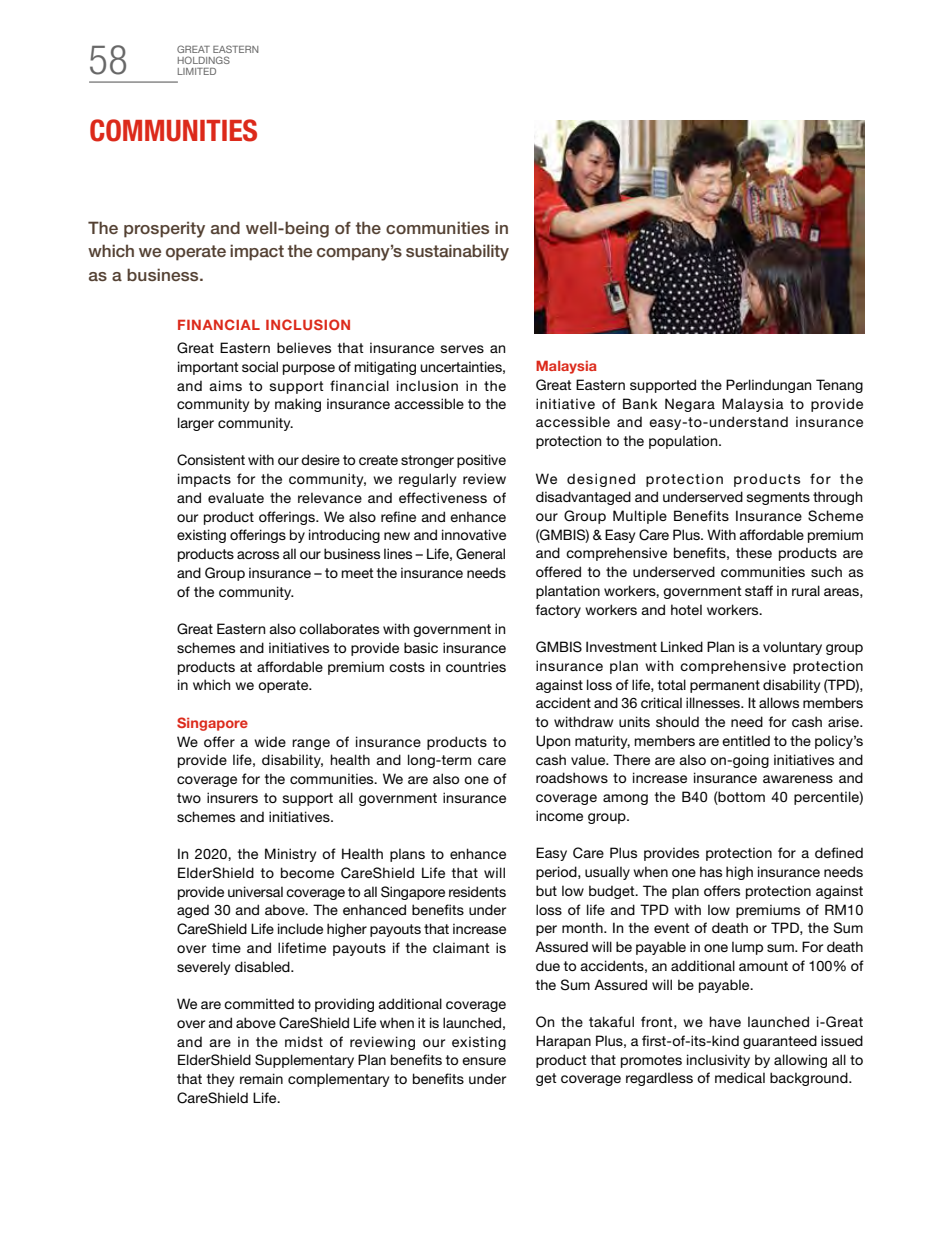  I want to click on sustainability, so click(457, 252).
